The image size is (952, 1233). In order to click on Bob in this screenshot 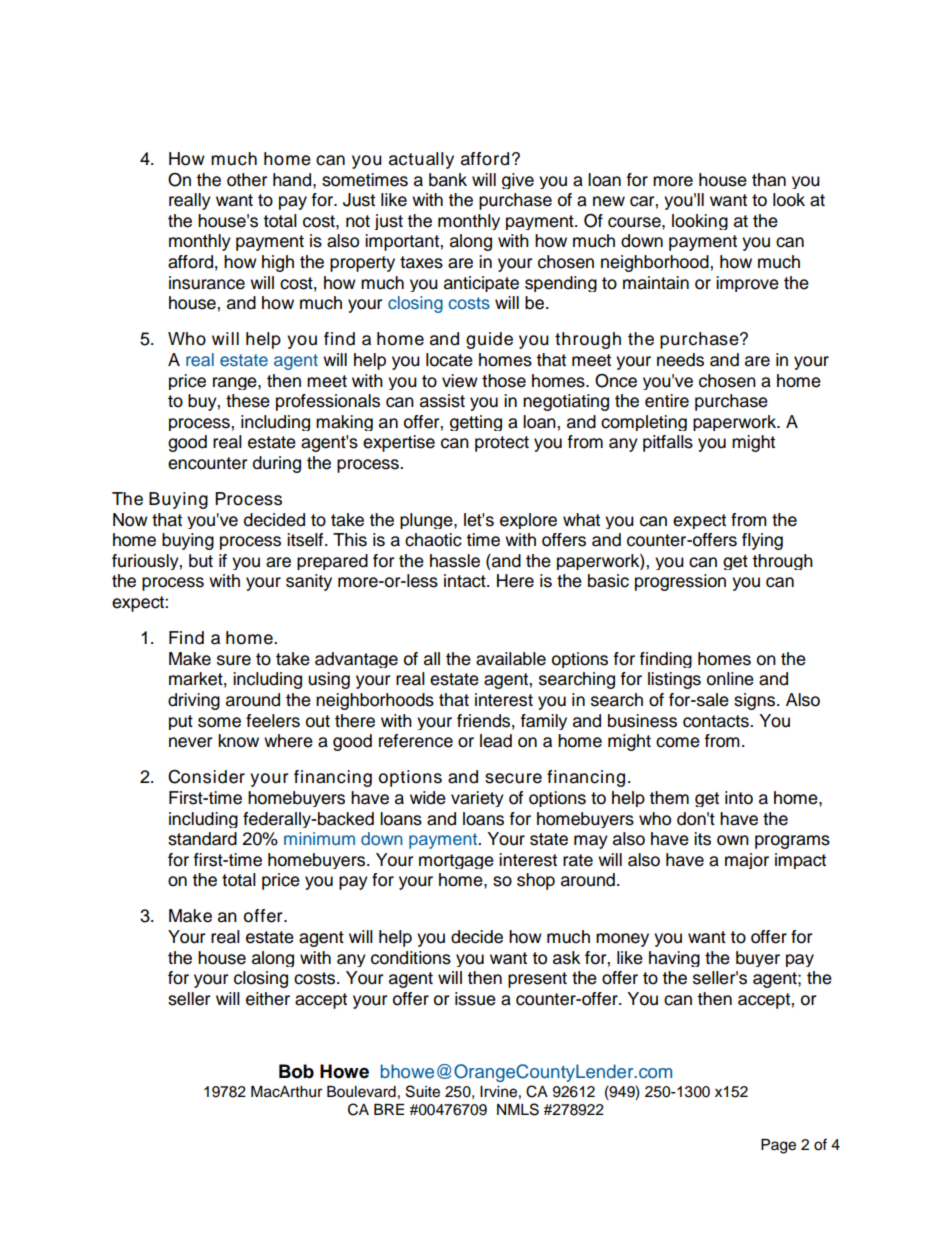, I will do `click(296, 1071)`.
